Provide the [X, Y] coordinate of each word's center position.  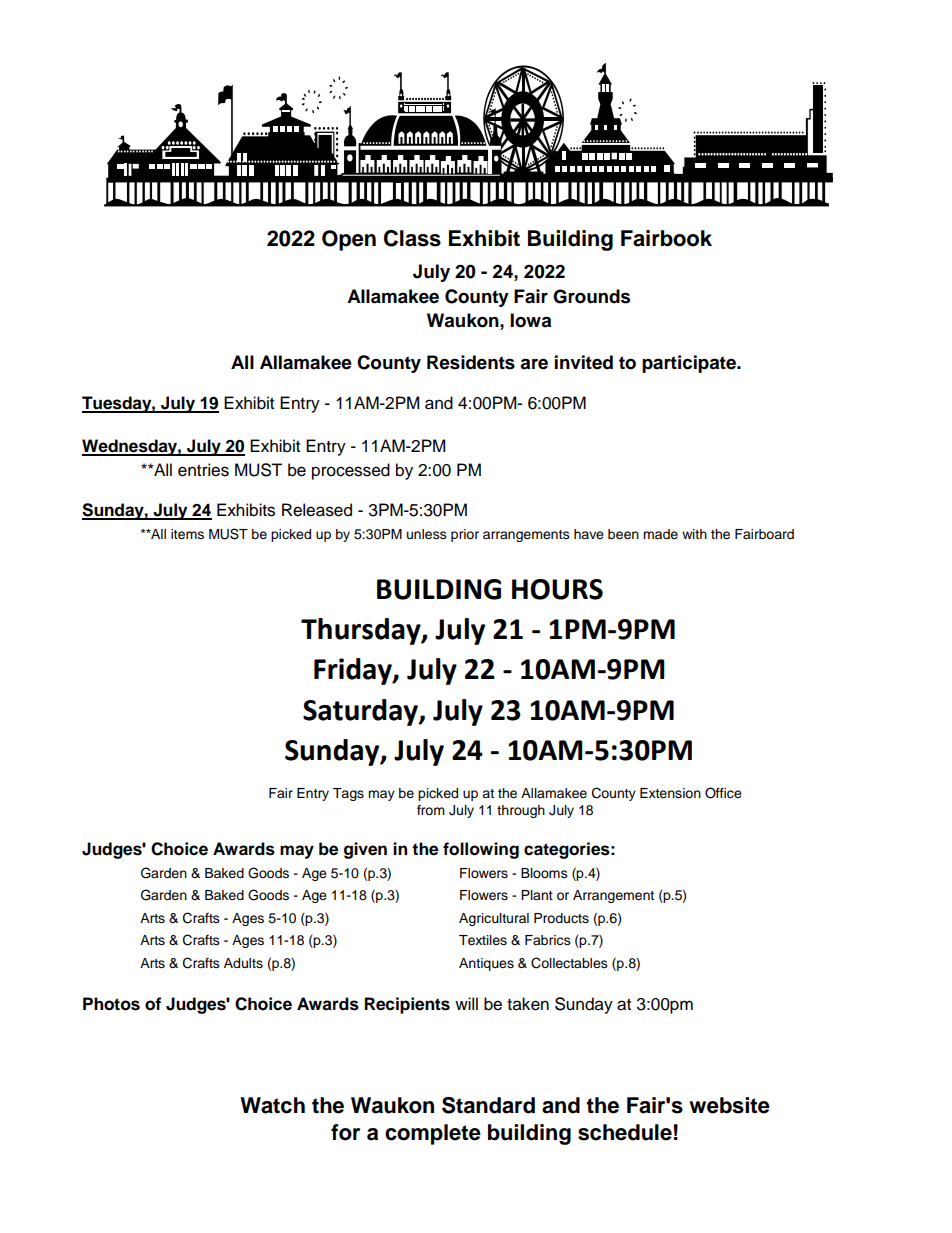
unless [427, 534]
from [431, 810]
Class [412, 238]
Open [349, 240]
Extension [670, 793]
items [187, 534]
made [660, 534]
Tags [348, 794]
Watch [272, 1105]
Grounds [591, 296]
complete [433, 1134]
